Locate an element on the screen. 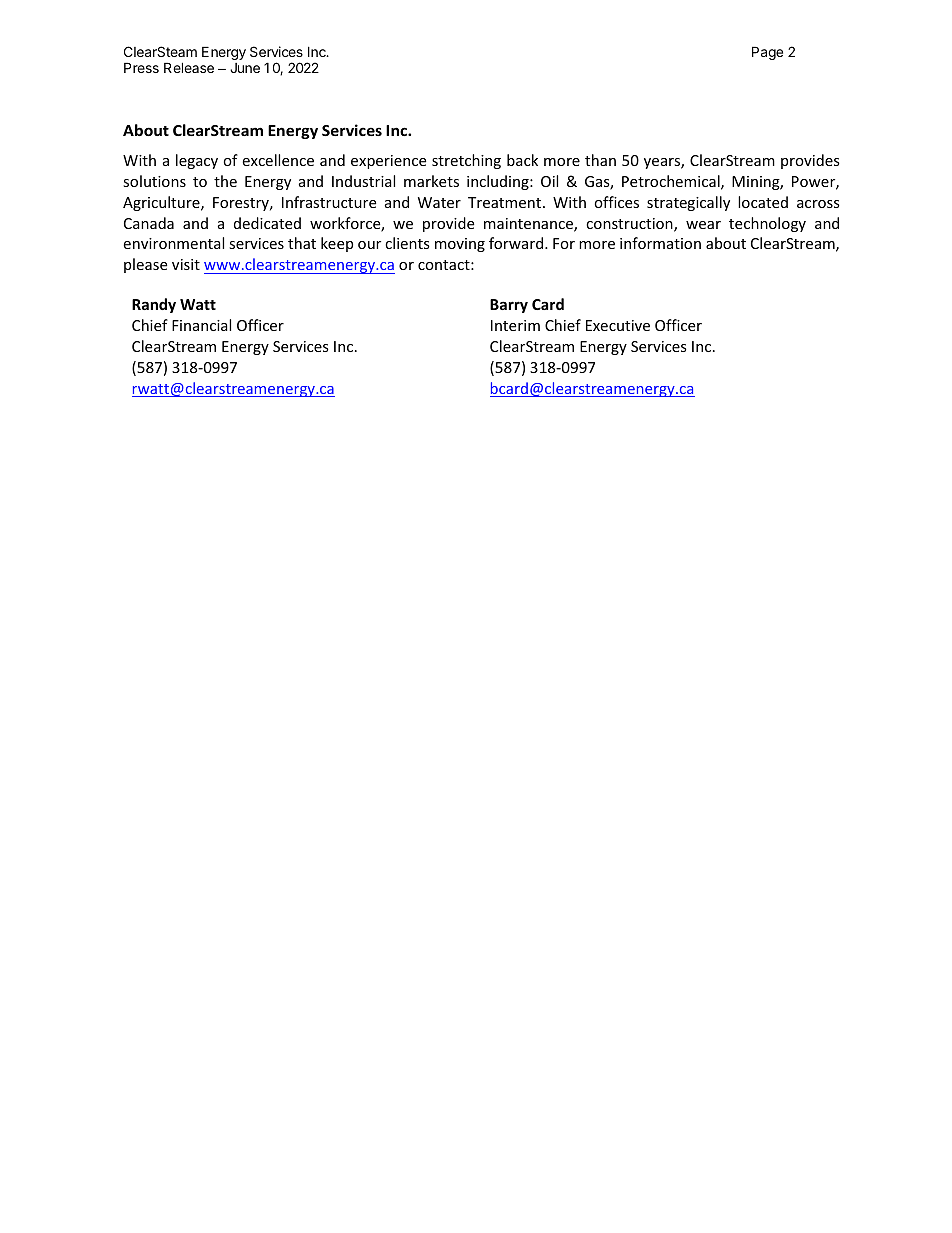 The height and width of the screenshot is (1233, 952). located is located at coordinates (763, 202).
